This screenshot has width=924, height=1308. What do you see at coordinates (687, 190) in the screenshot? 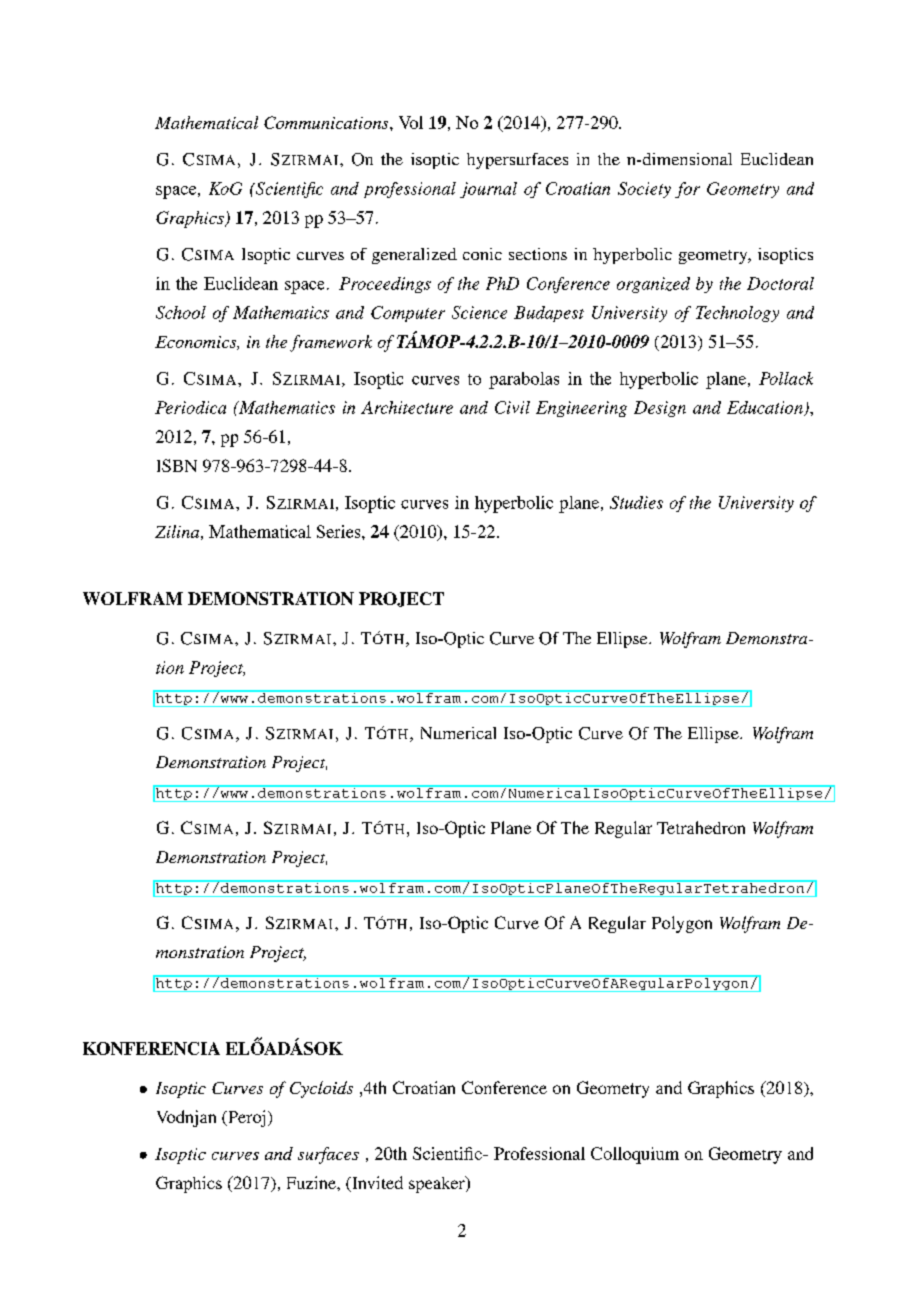
I see `for` at bounding box center [687, 190].
